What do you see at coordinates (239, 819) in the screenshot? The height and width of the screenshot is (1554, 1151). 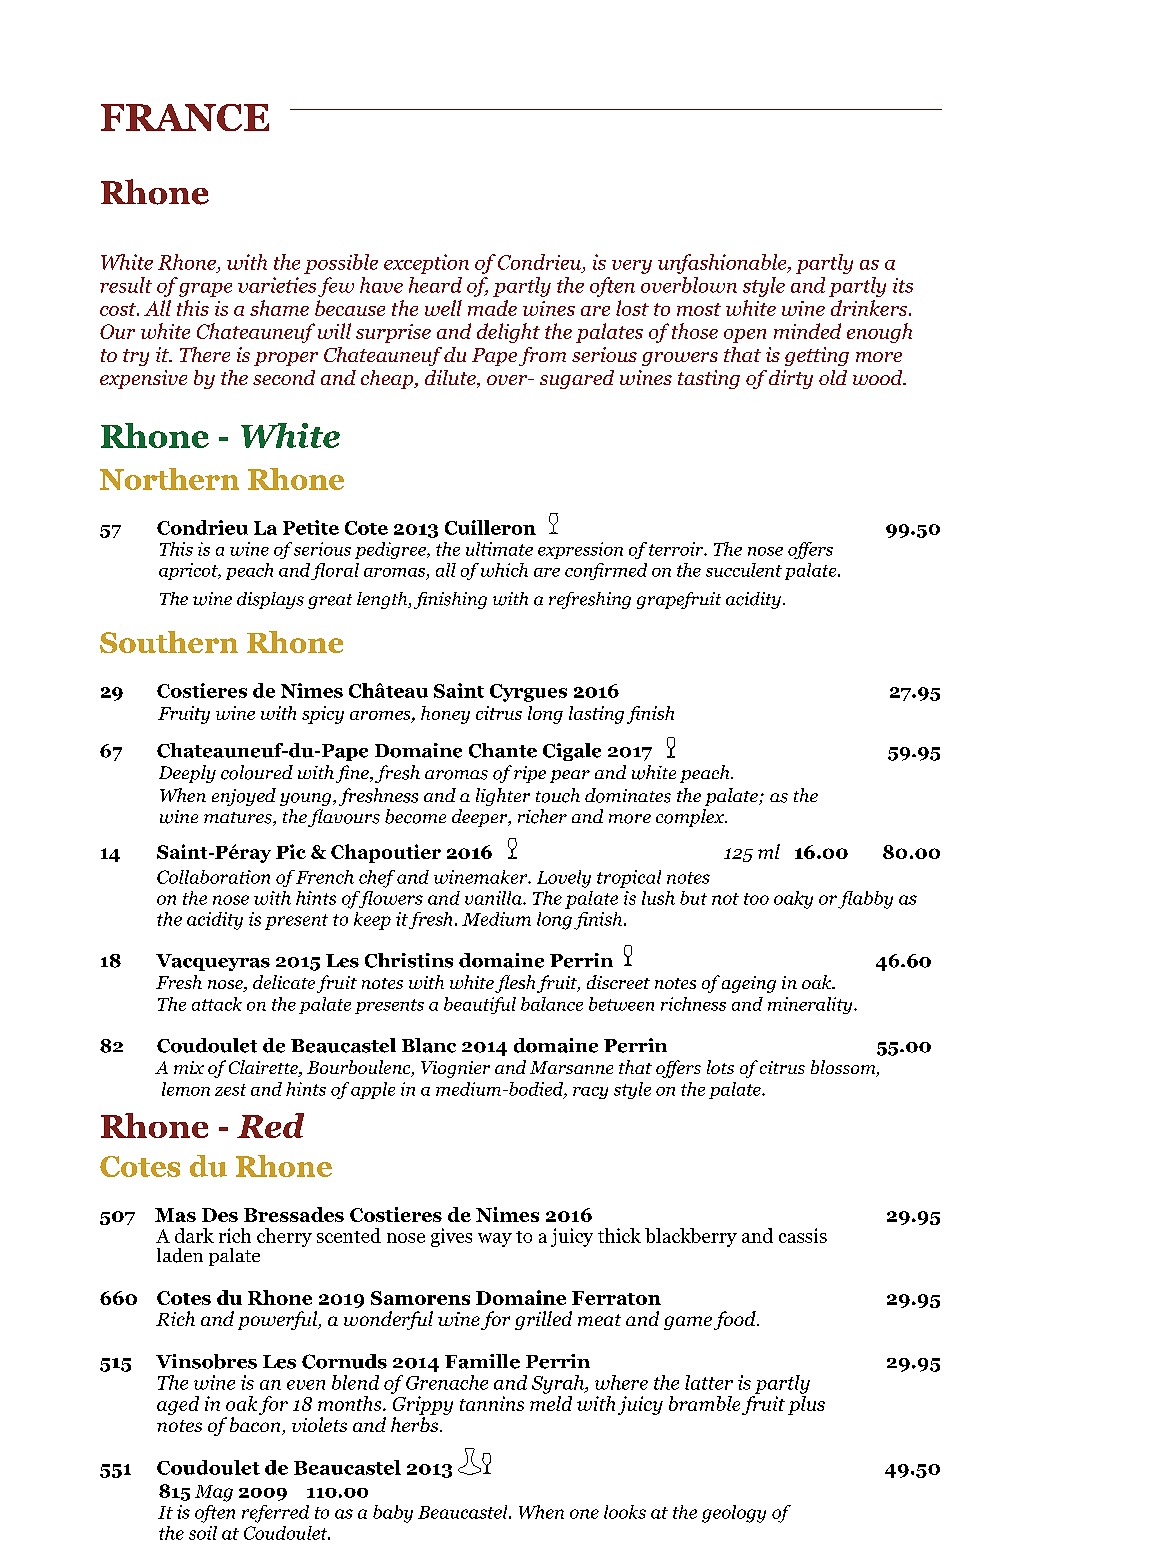 I see `matures` at bounding box center [239, 819].
